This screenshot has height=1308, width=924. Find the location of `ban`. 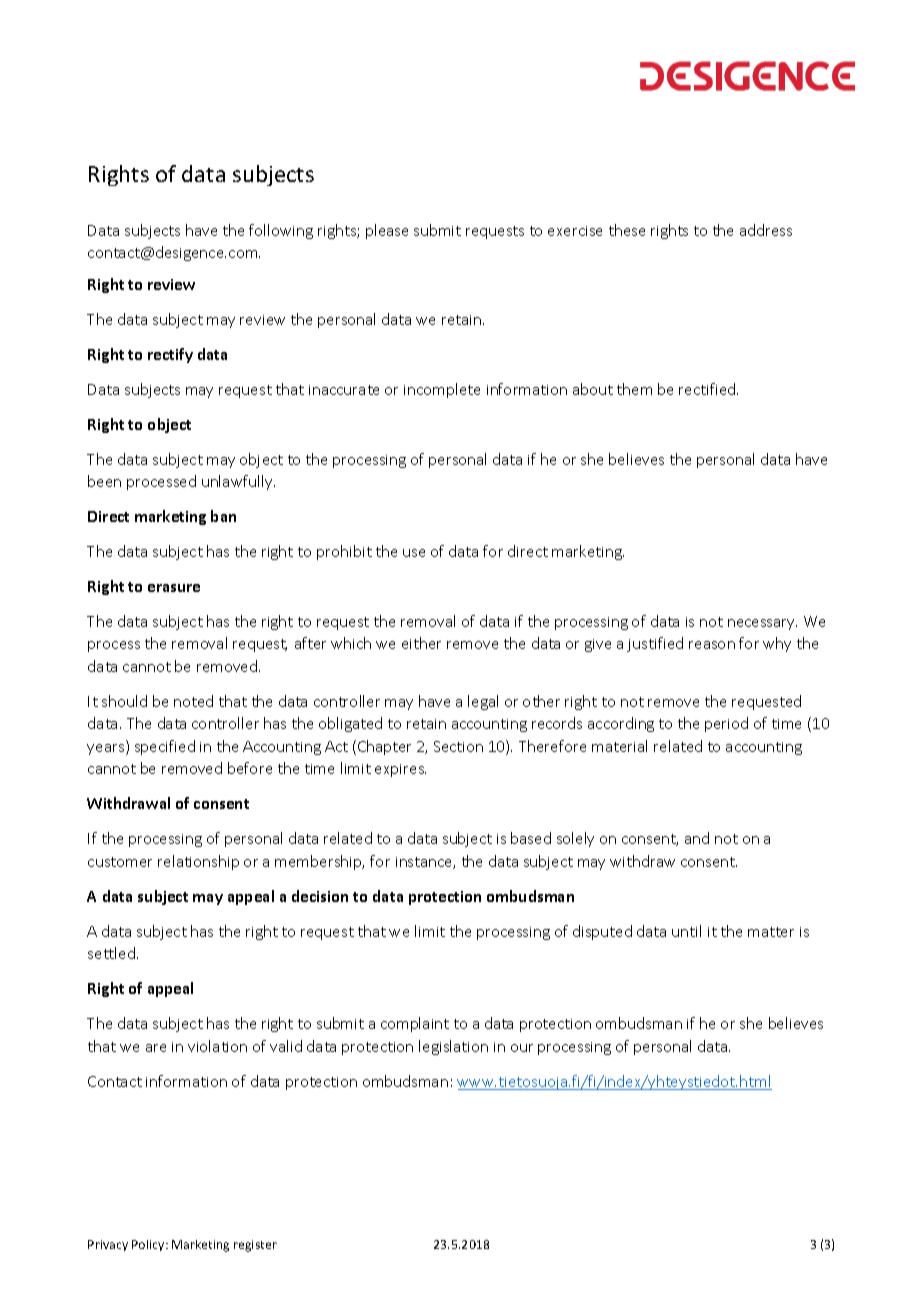

ban is located at coordinates (223, 516).
